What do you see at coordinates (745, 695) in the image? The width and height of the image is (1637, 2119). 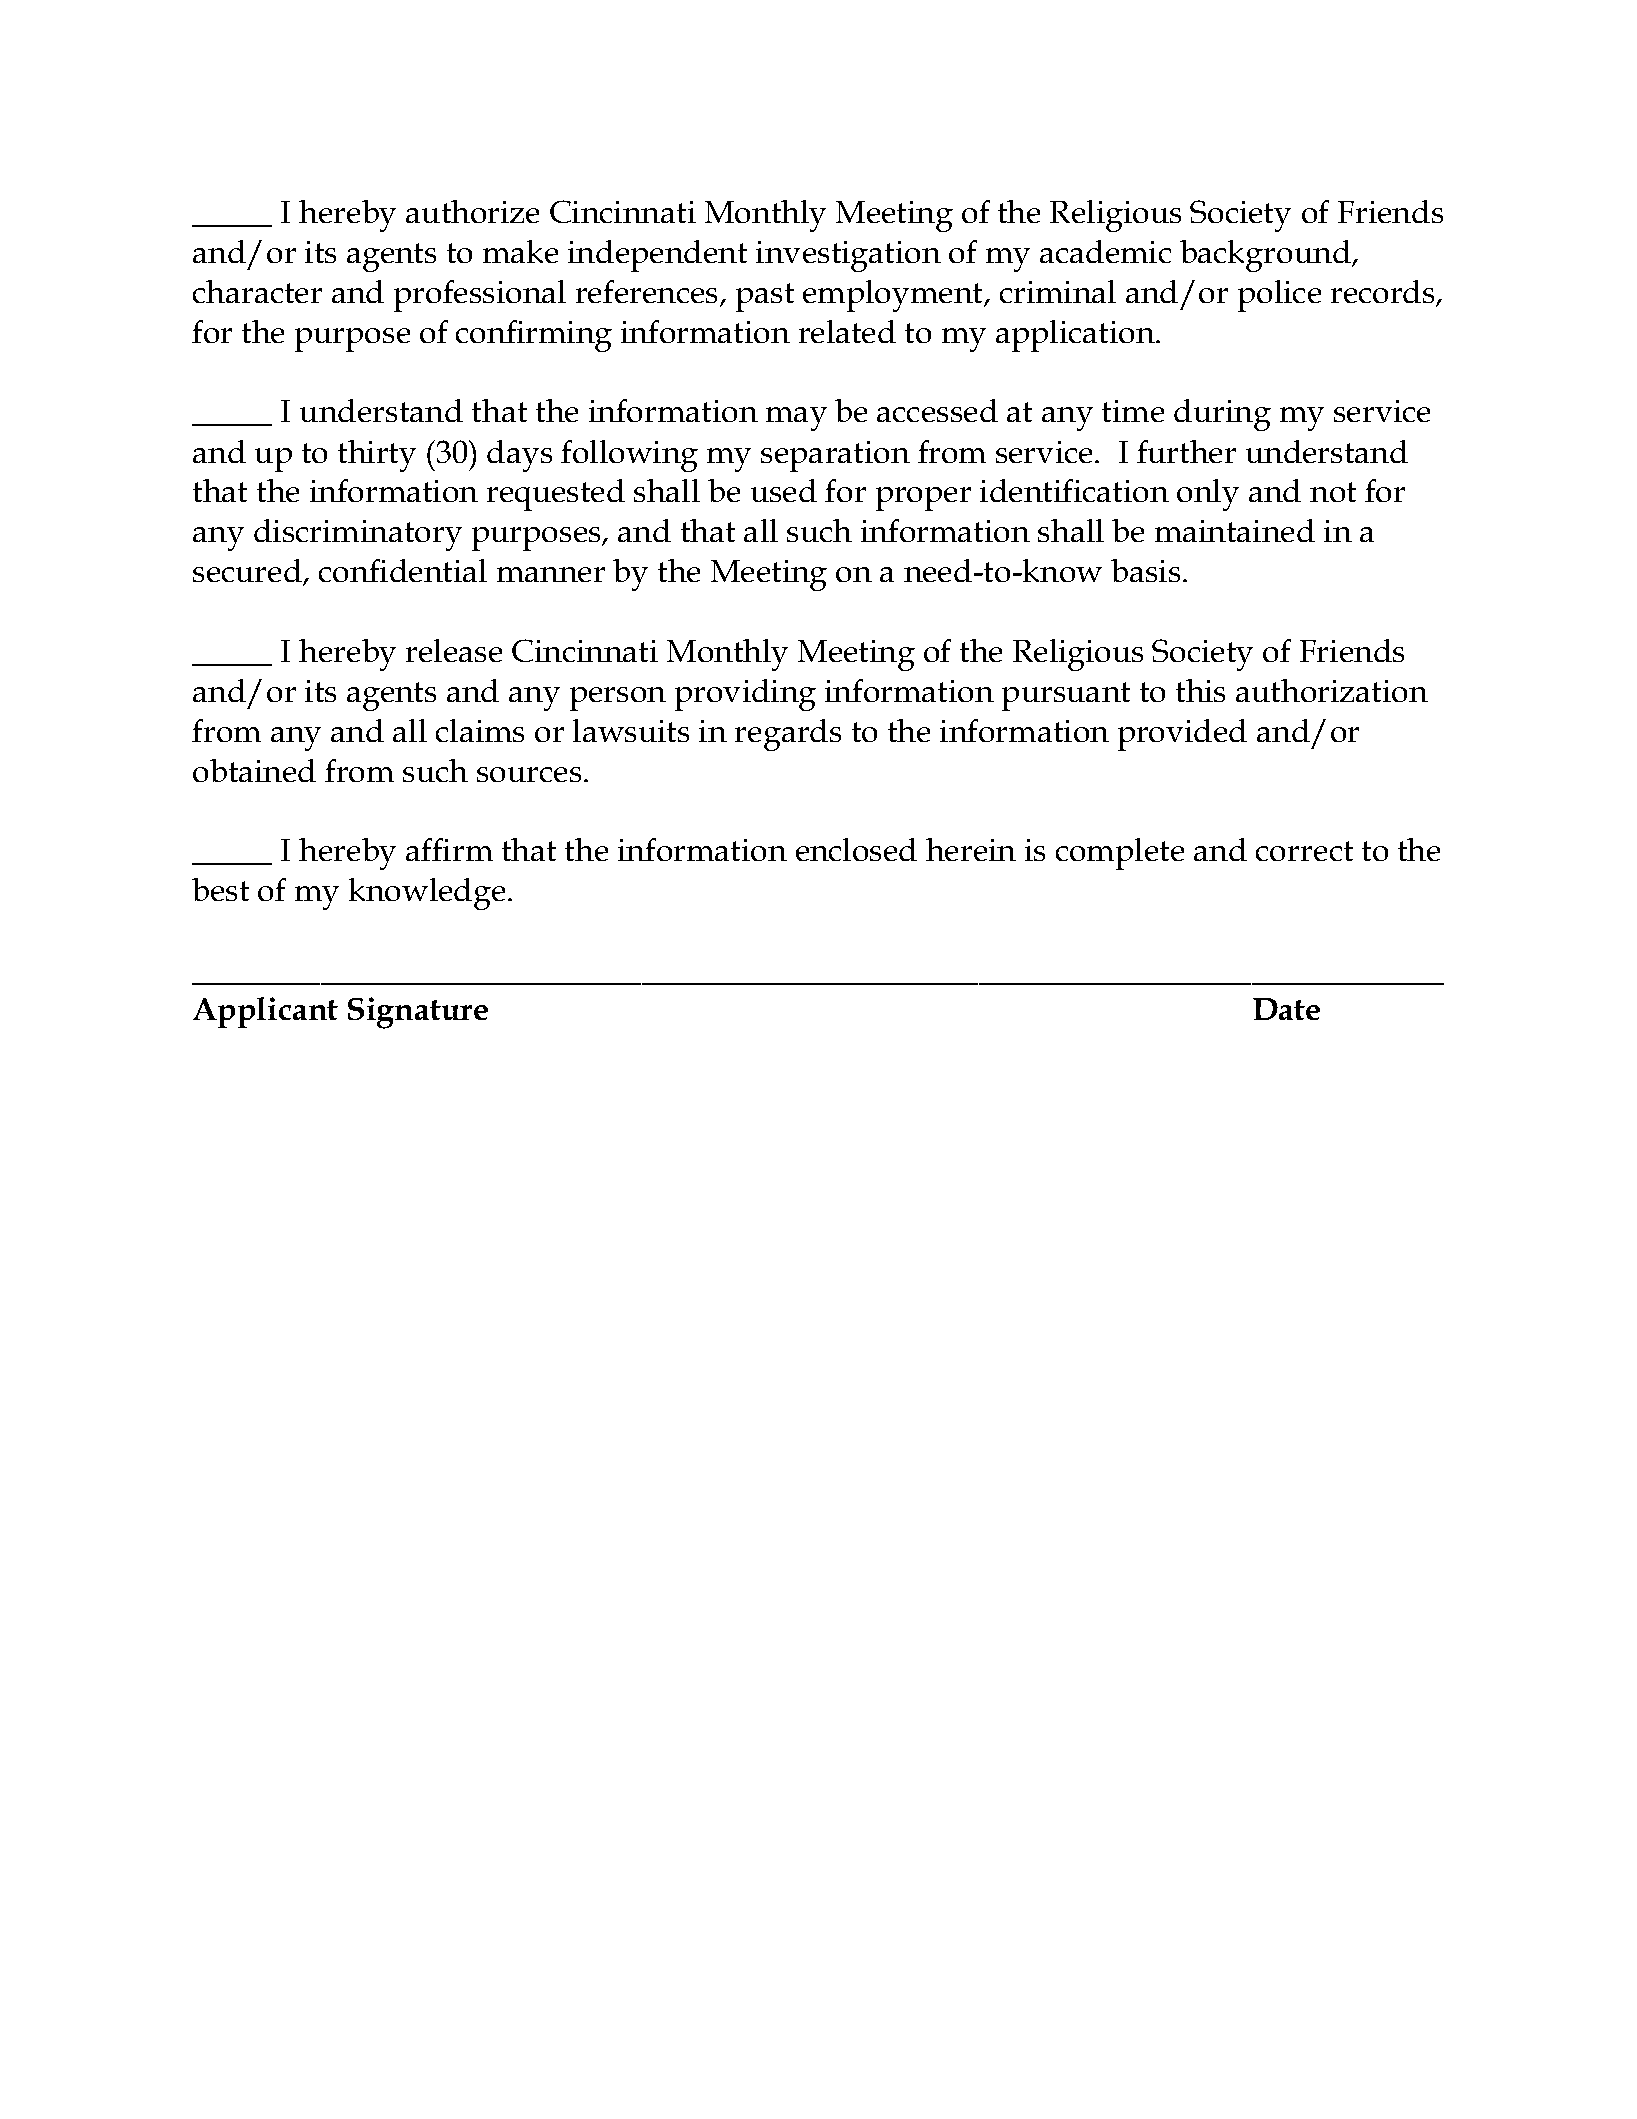 I see `providing` at bounding box center [745, 695].
